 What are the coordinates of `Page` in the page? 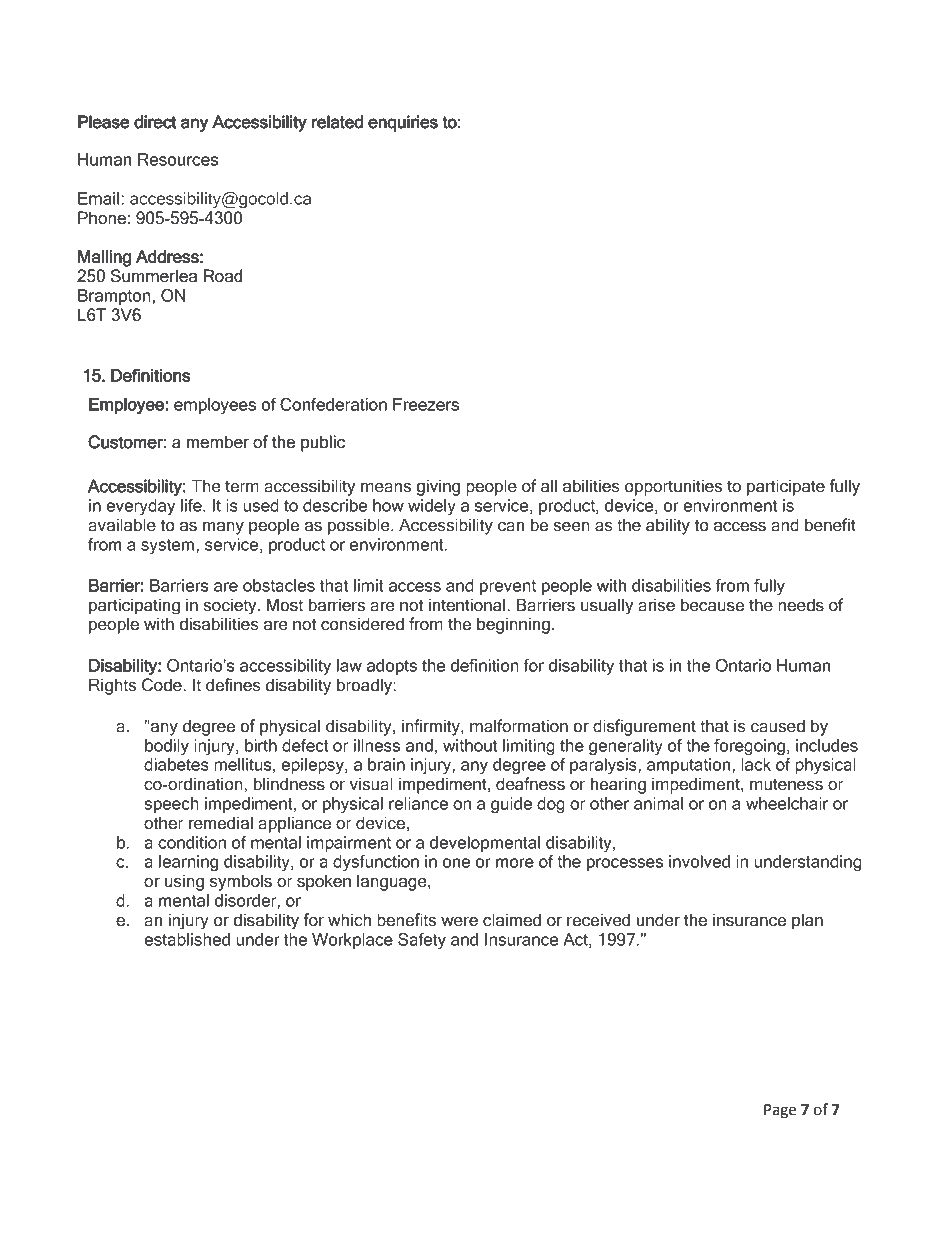 It's located at (780, 1111).
